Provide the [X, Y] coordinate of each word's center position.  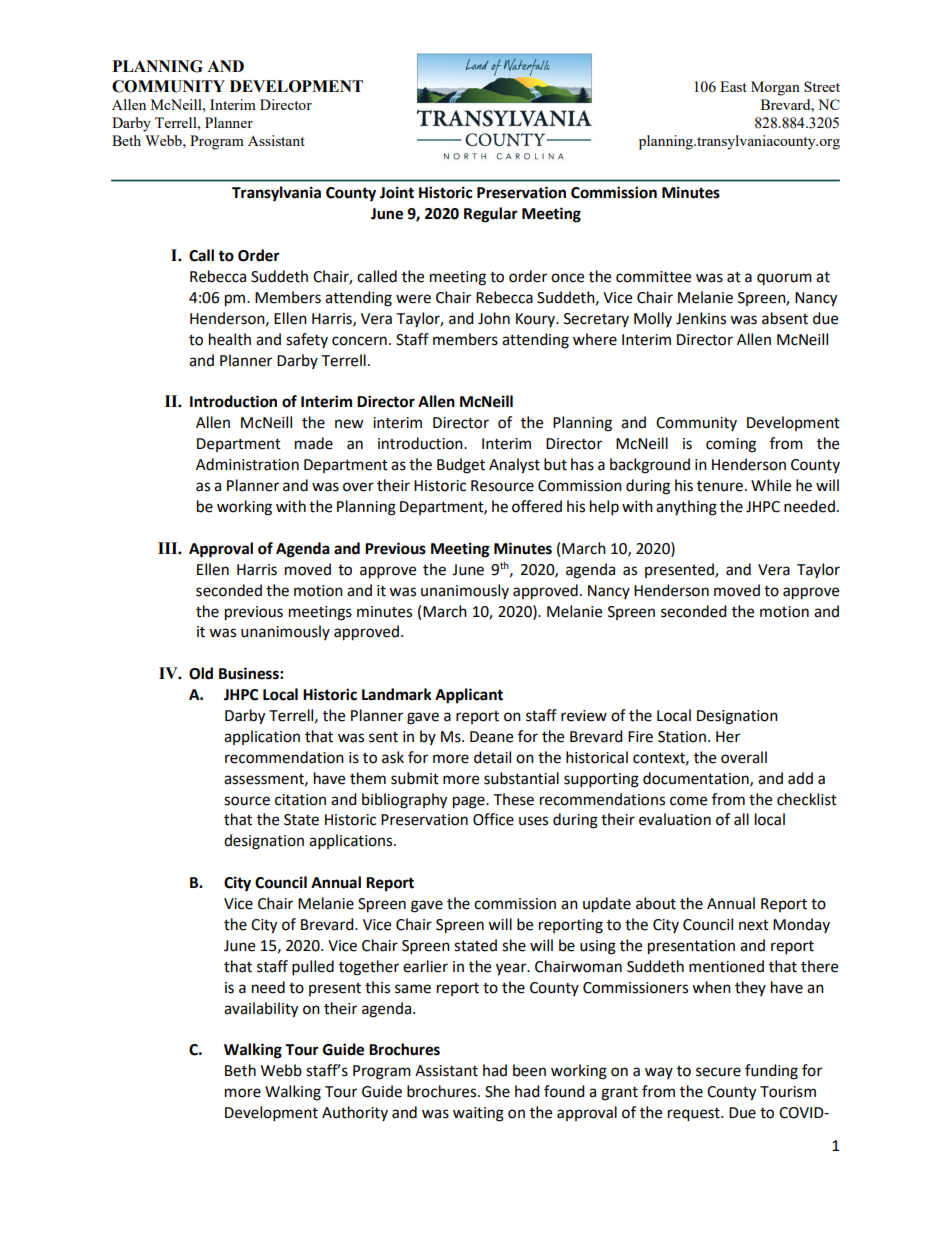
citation [300, 800]
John [494, 318]
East [733, 86]
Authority [355, 1113]
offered [537, 506]
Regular [491, 215]
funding [771, 1072]
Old [201, 673]
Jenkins [701, 318]
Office [493, 819]
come [688, 801]
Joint [397, 192]
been [529, 1070]
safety [307, 340]
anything [686, 508]
